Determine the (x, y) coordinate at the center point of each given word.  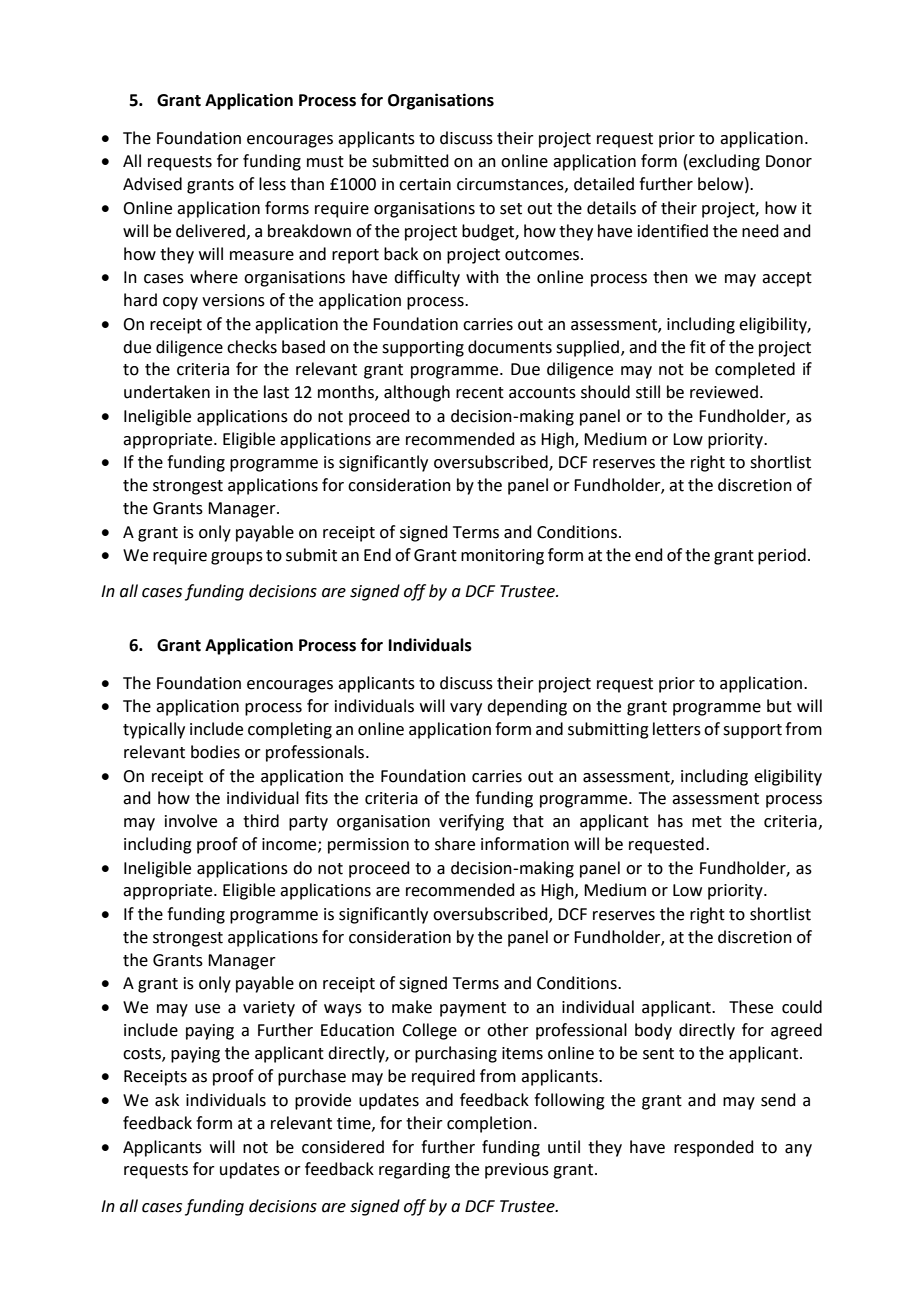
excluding (724, 162)
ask (167, 1100)
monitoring (502, 557)
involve (191, 821)
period (782, 556)
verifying (471, 822)
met (707, 822)
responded (714, 1148)
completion (489, 1124)
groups (237, 558)
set (511, 209)
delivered (210, 231)
